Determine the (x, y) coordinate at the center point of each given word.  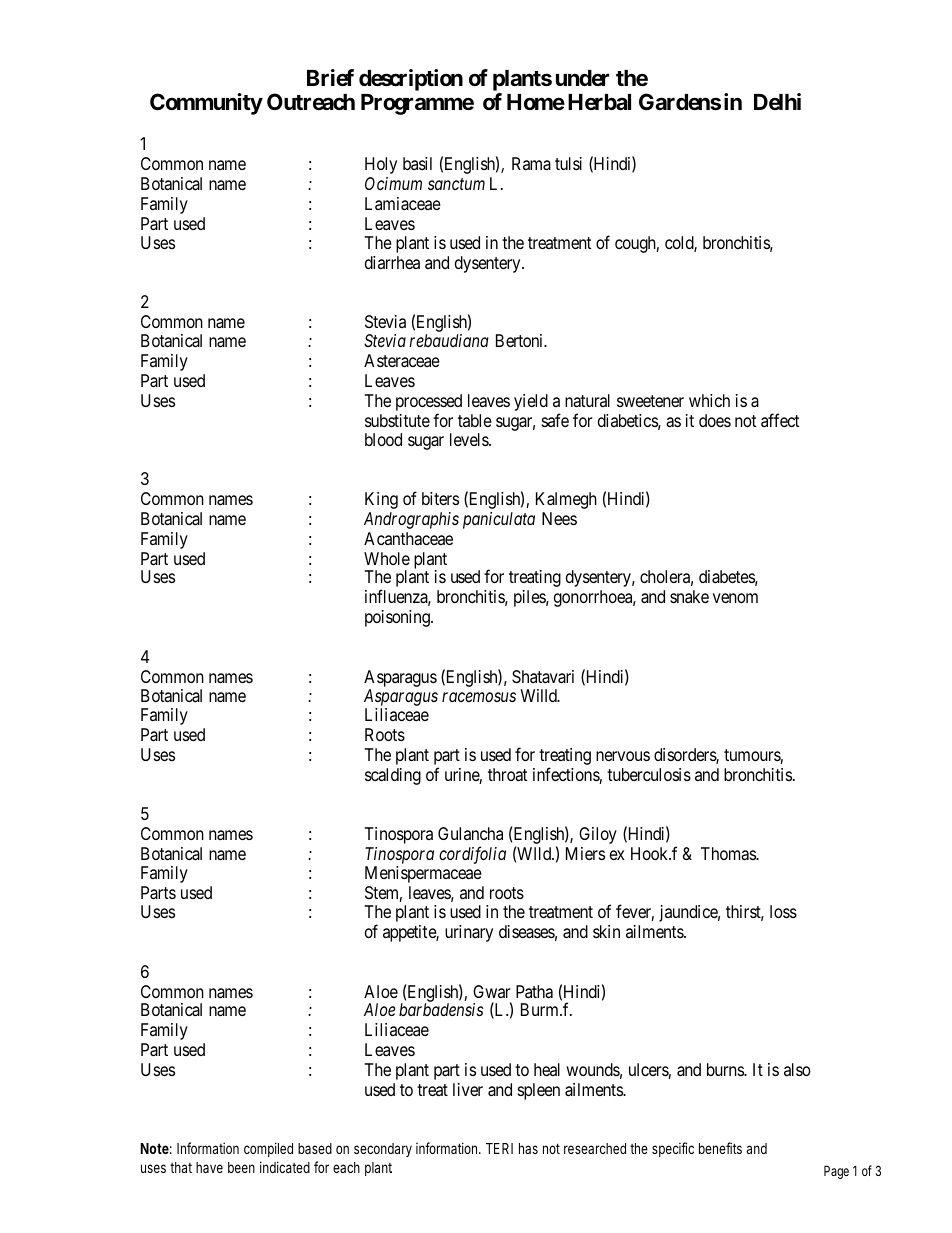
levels (470, 439)
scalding (393, 776)
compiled (268, 1149)
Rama (531, 163)
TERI (499, 1148)
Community (206, 104)
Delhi (777, 101)
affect (780, 420)
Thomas (729, 854)
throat (507, 775)
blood (383, 439)
